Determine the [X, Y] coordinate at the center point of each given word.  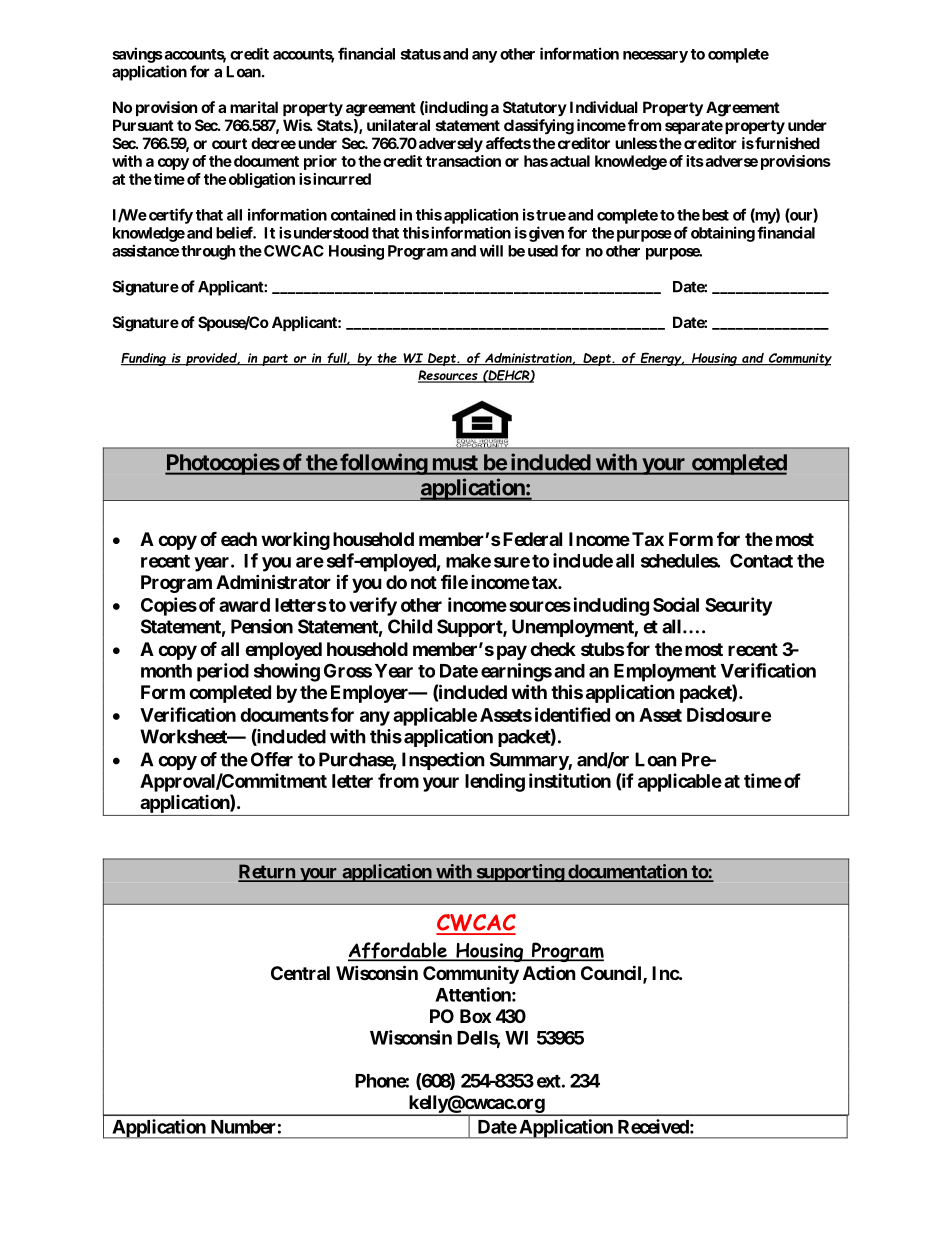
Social [676, 604]
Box [475, 1016]
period [223, 672]
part [275, 360]
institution [570, 780]
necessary [655, 57]
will [491, 250]
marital [254, 107]
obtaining [723, 234]
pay [512, 652]
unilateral [398, 125]
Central [300, 973]
